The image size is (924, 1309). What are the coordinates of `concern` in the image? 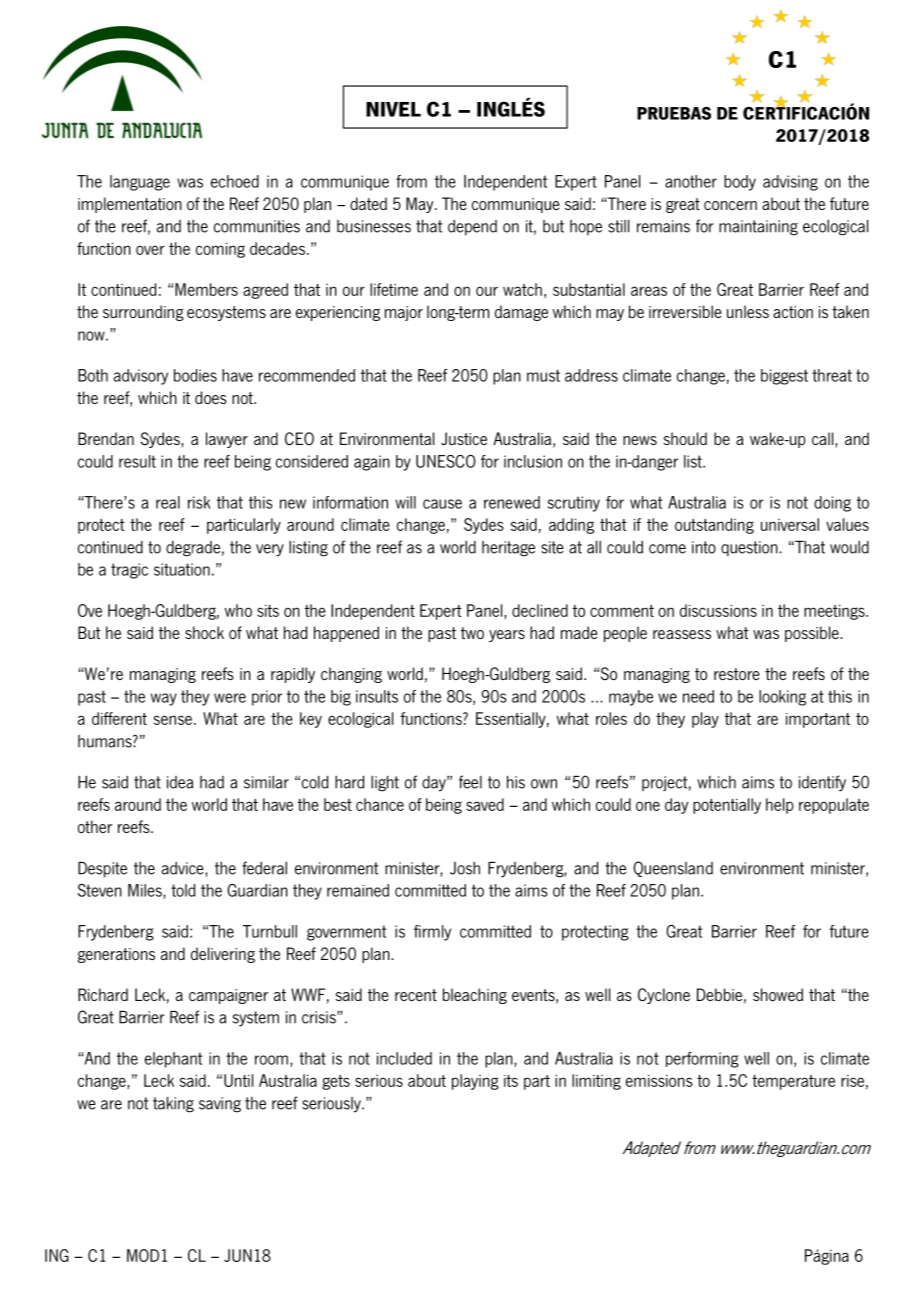 It's located at (730, 205).
